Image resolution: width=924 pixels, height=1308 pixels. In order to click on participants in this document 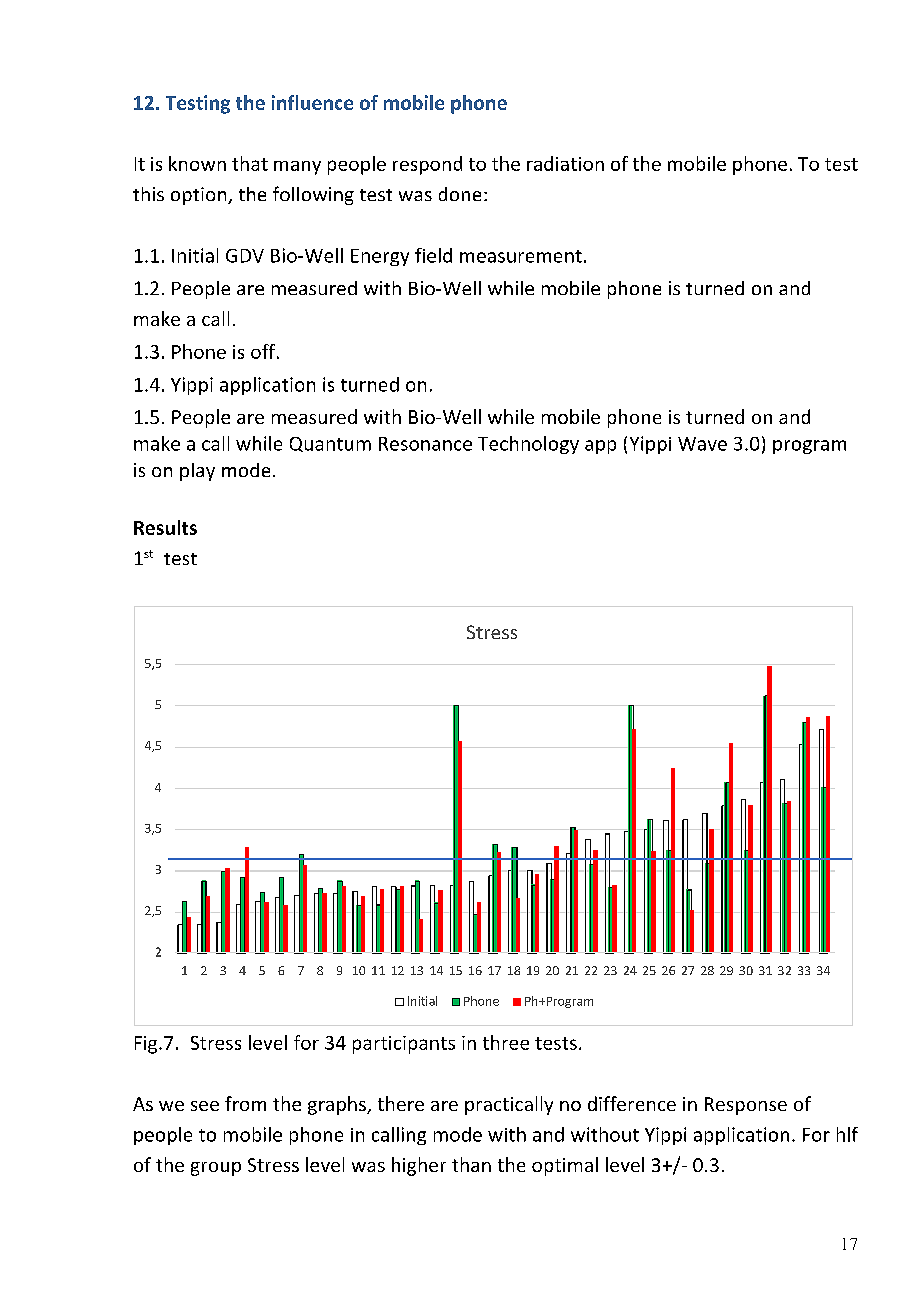, I will do `click(404, 1045)`.
